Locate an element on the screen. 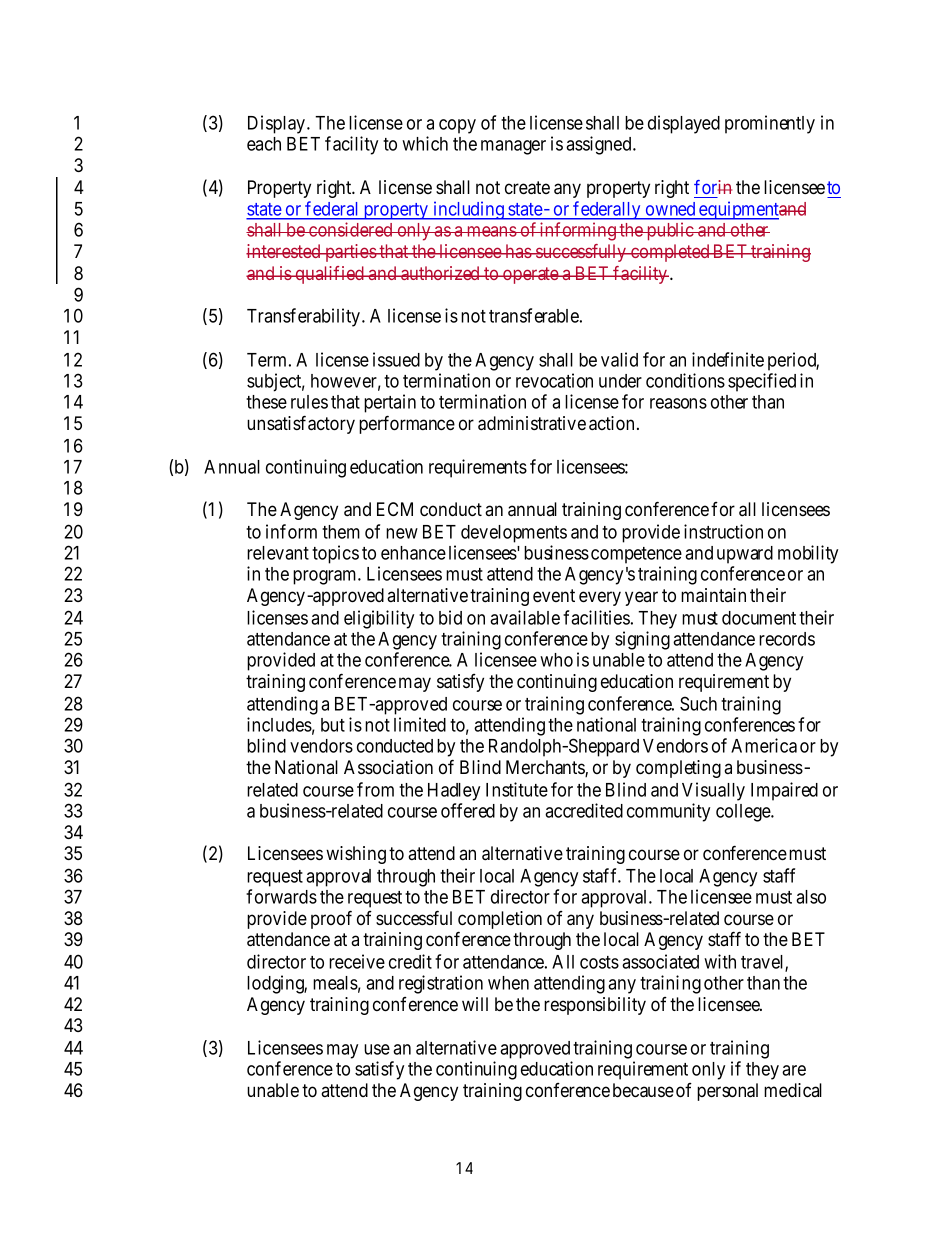 The height and width of the screenshot is (1233, 952). each is located at coordinates (264, 144).
